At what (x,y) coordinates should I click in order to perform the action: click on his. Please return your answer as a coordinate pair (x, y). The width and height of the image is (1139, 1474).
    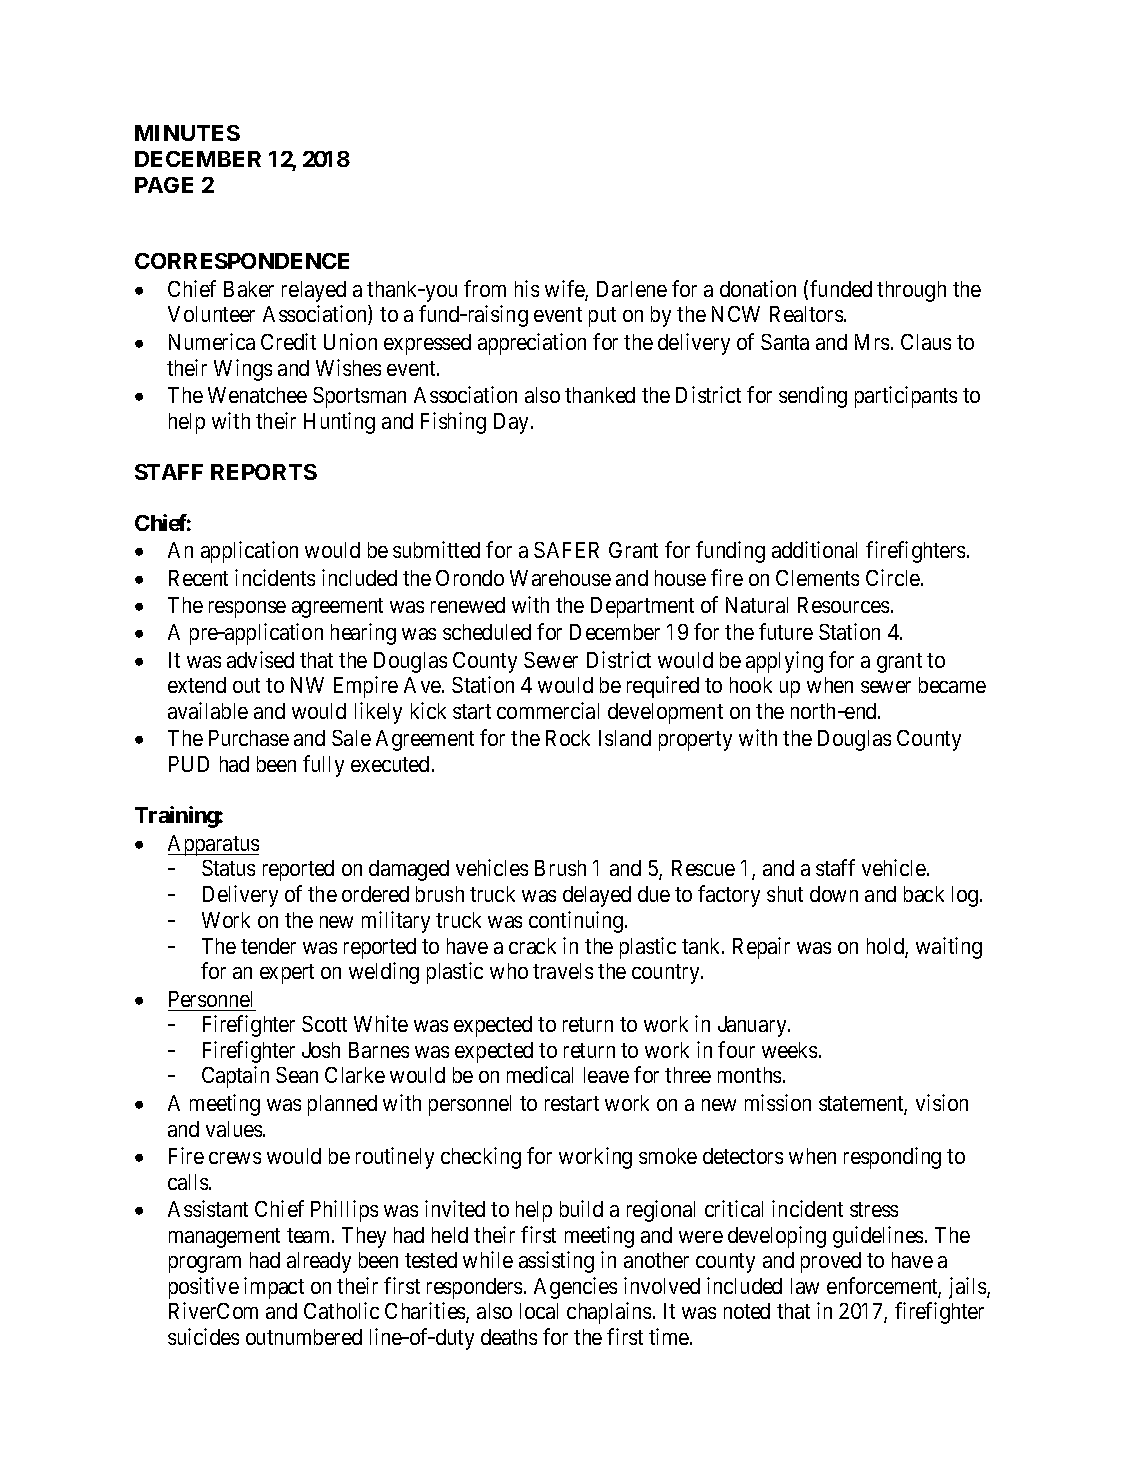
    Looking at the image, I should click on (527, 288).
